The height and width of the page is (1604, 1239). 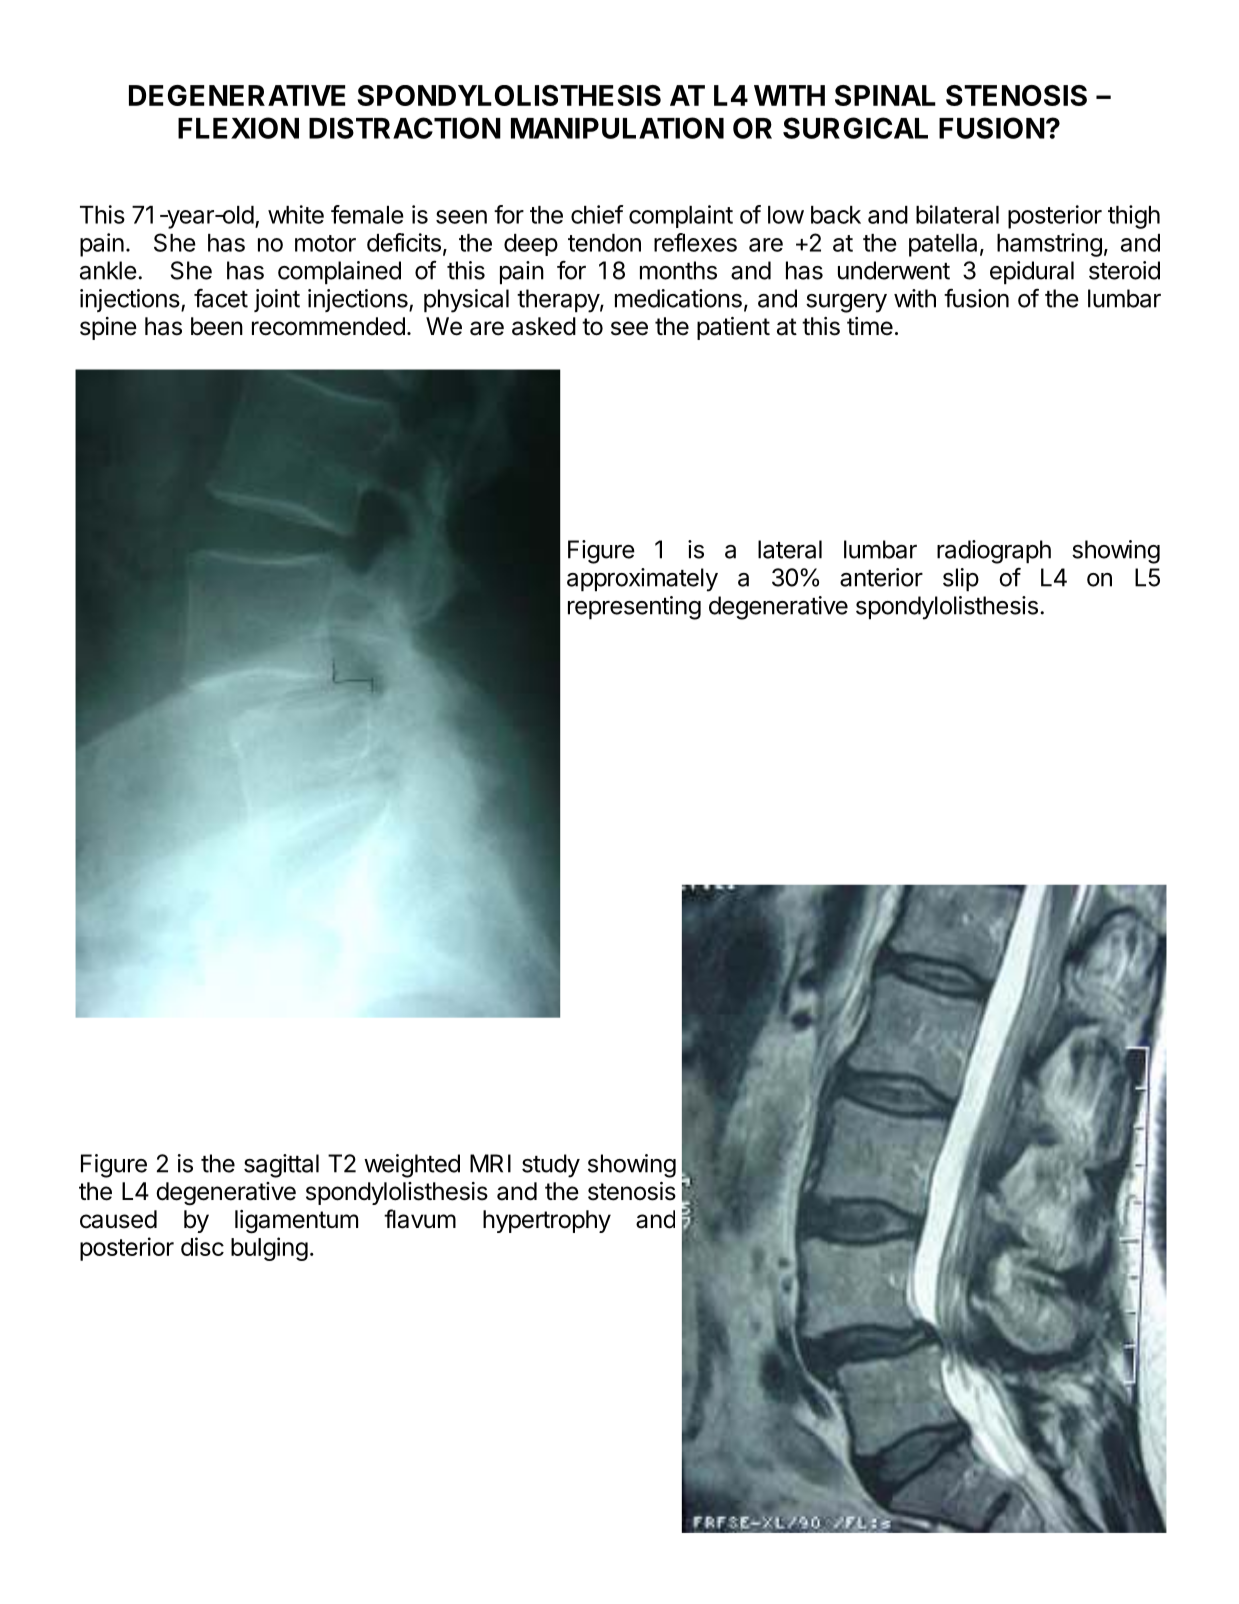 I want to click on FLEXION, so click(x=238, y=128).
